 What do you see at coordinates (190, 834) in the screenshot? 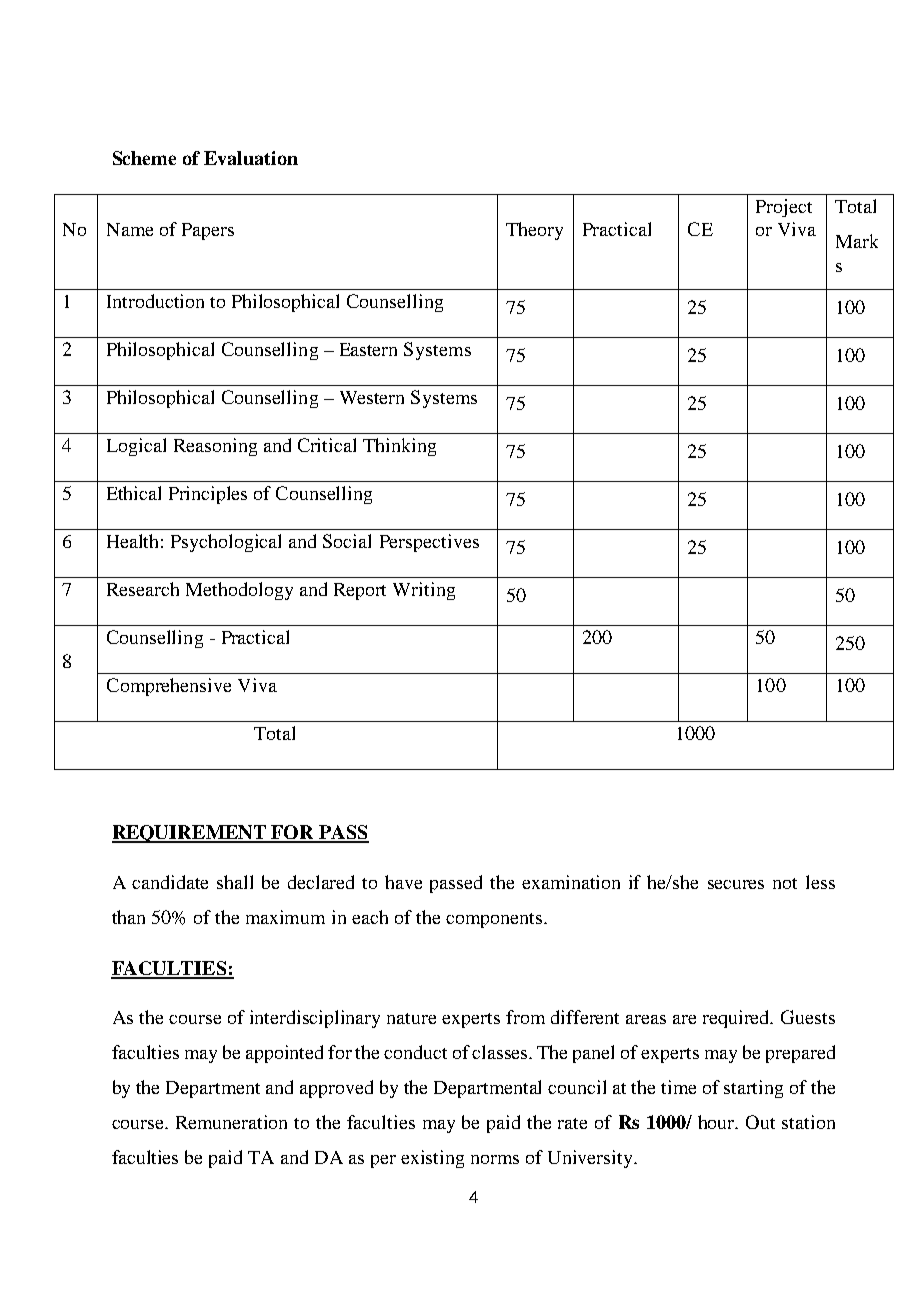
I see `REQUIREMENT` at bounding box center [190, 834].
